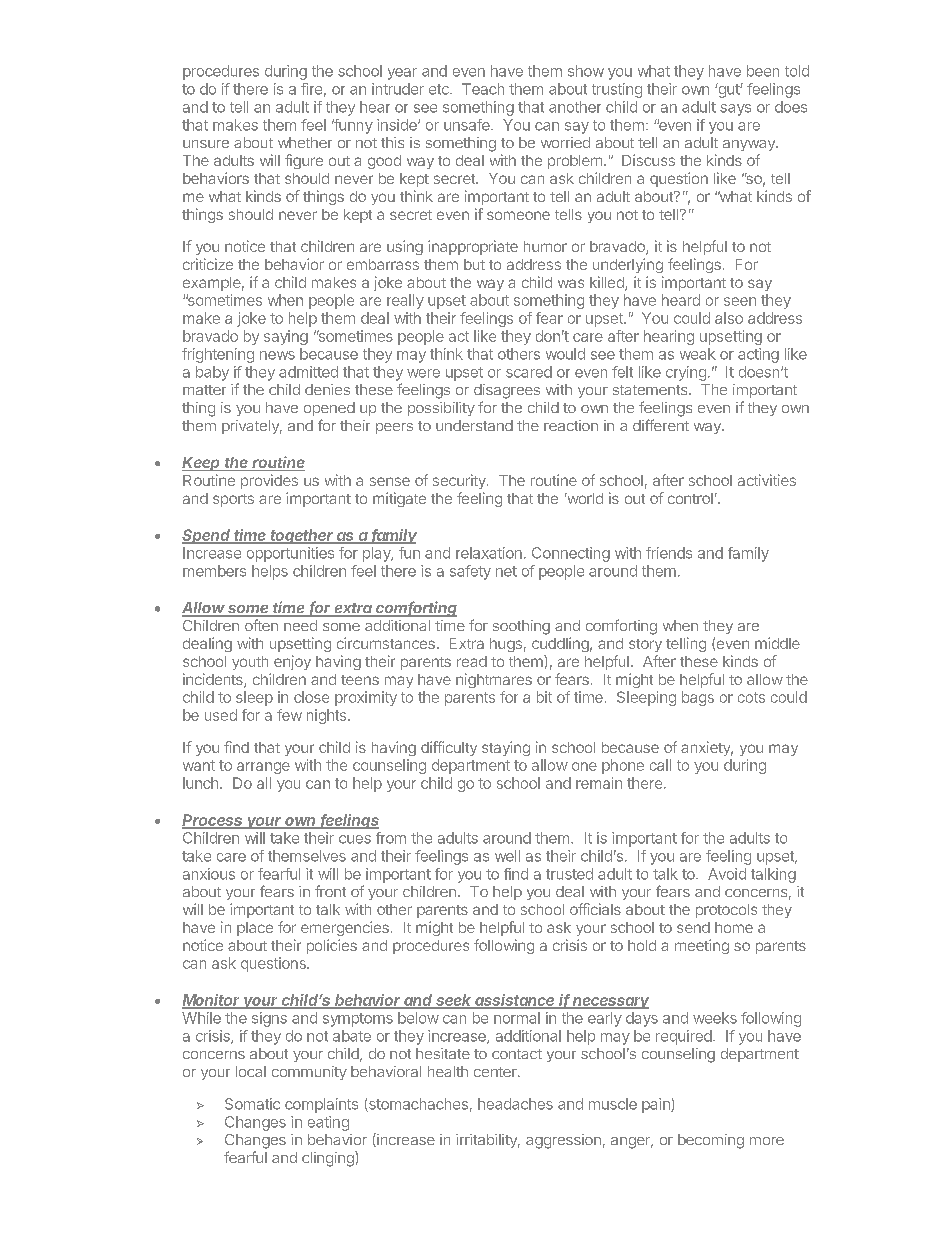 This document has height=1233, width=952. Describe the element at coordinates (305, 142) in the document. I see `whether` at that location.
